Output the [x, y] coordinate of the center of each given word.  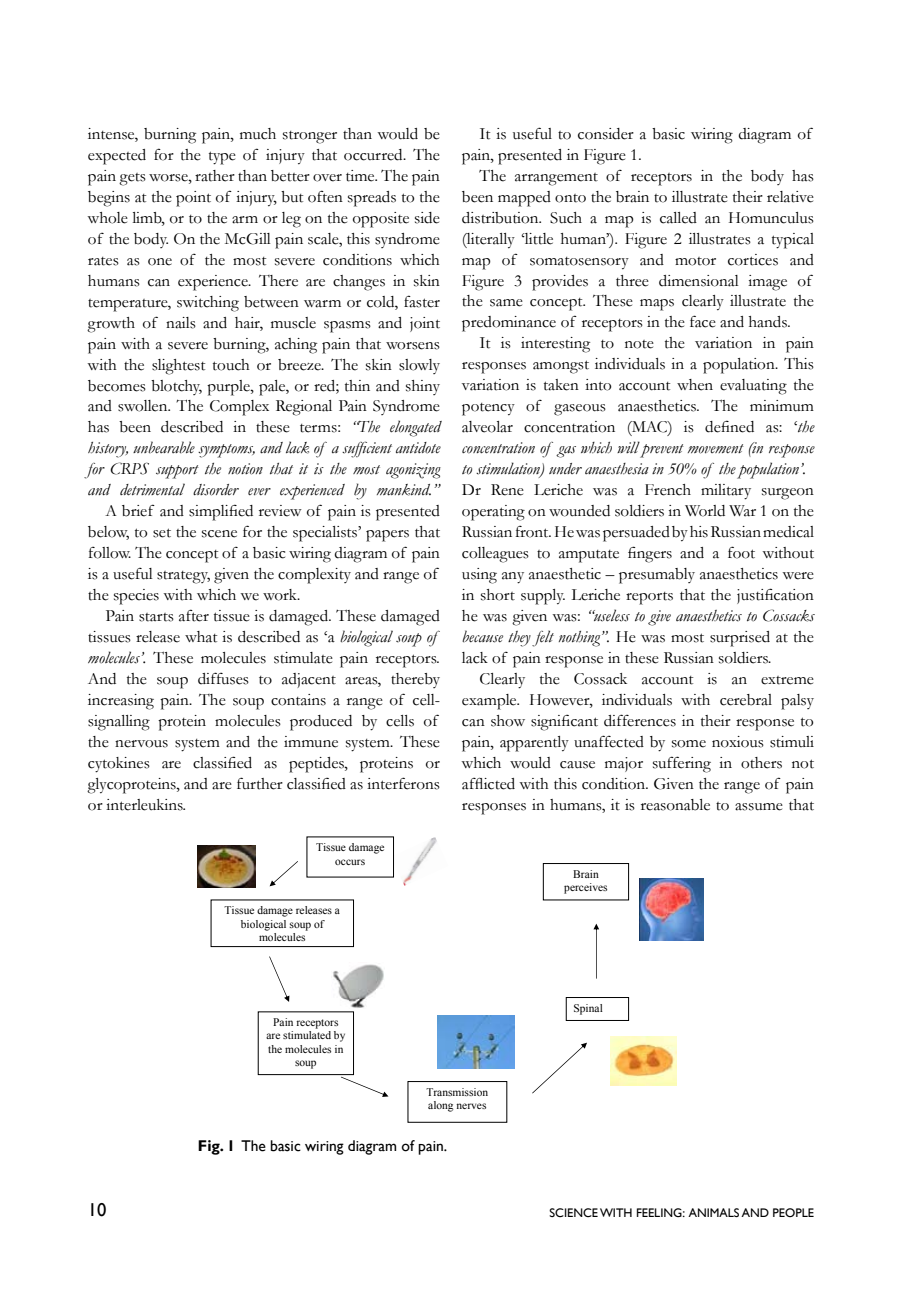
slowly [419, 366]
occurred [374, 155]
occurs [350, 862]
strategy [183, 577]
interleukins [145, 805]
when [695, 385]
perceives [585, 888]
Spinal [588, 1009]
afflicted [488, 784]
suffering [682, 764]
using [479, 576]
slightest [178, 367]
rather [215, 176]
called [678, 218]
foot [741, 552]
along [440, 1106]
